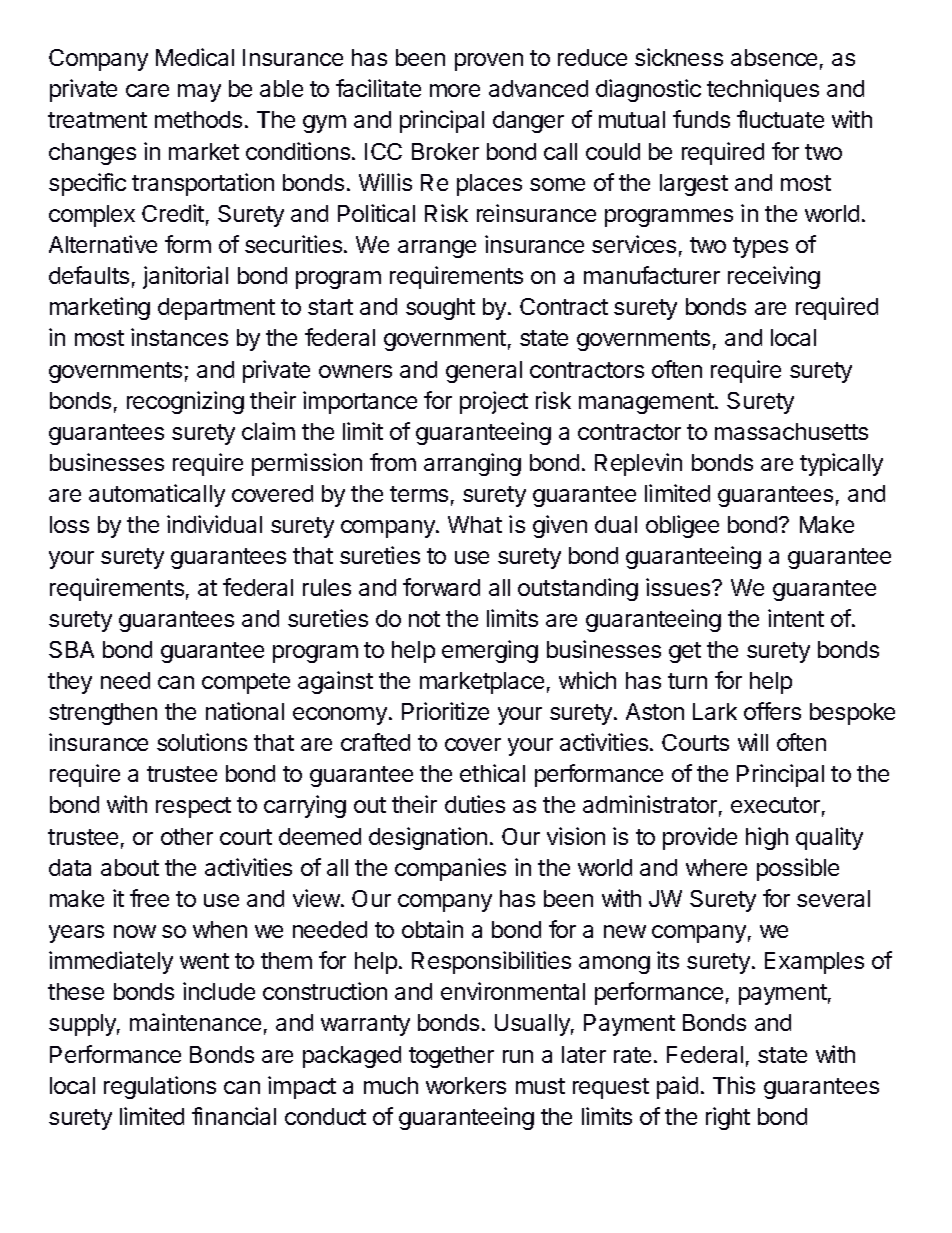 Image resolution: width=952 pixels, height=1233 pixels. Describe the element at coordinates (791, 431) in the screenshot. I see `massachusetts` at that location.
